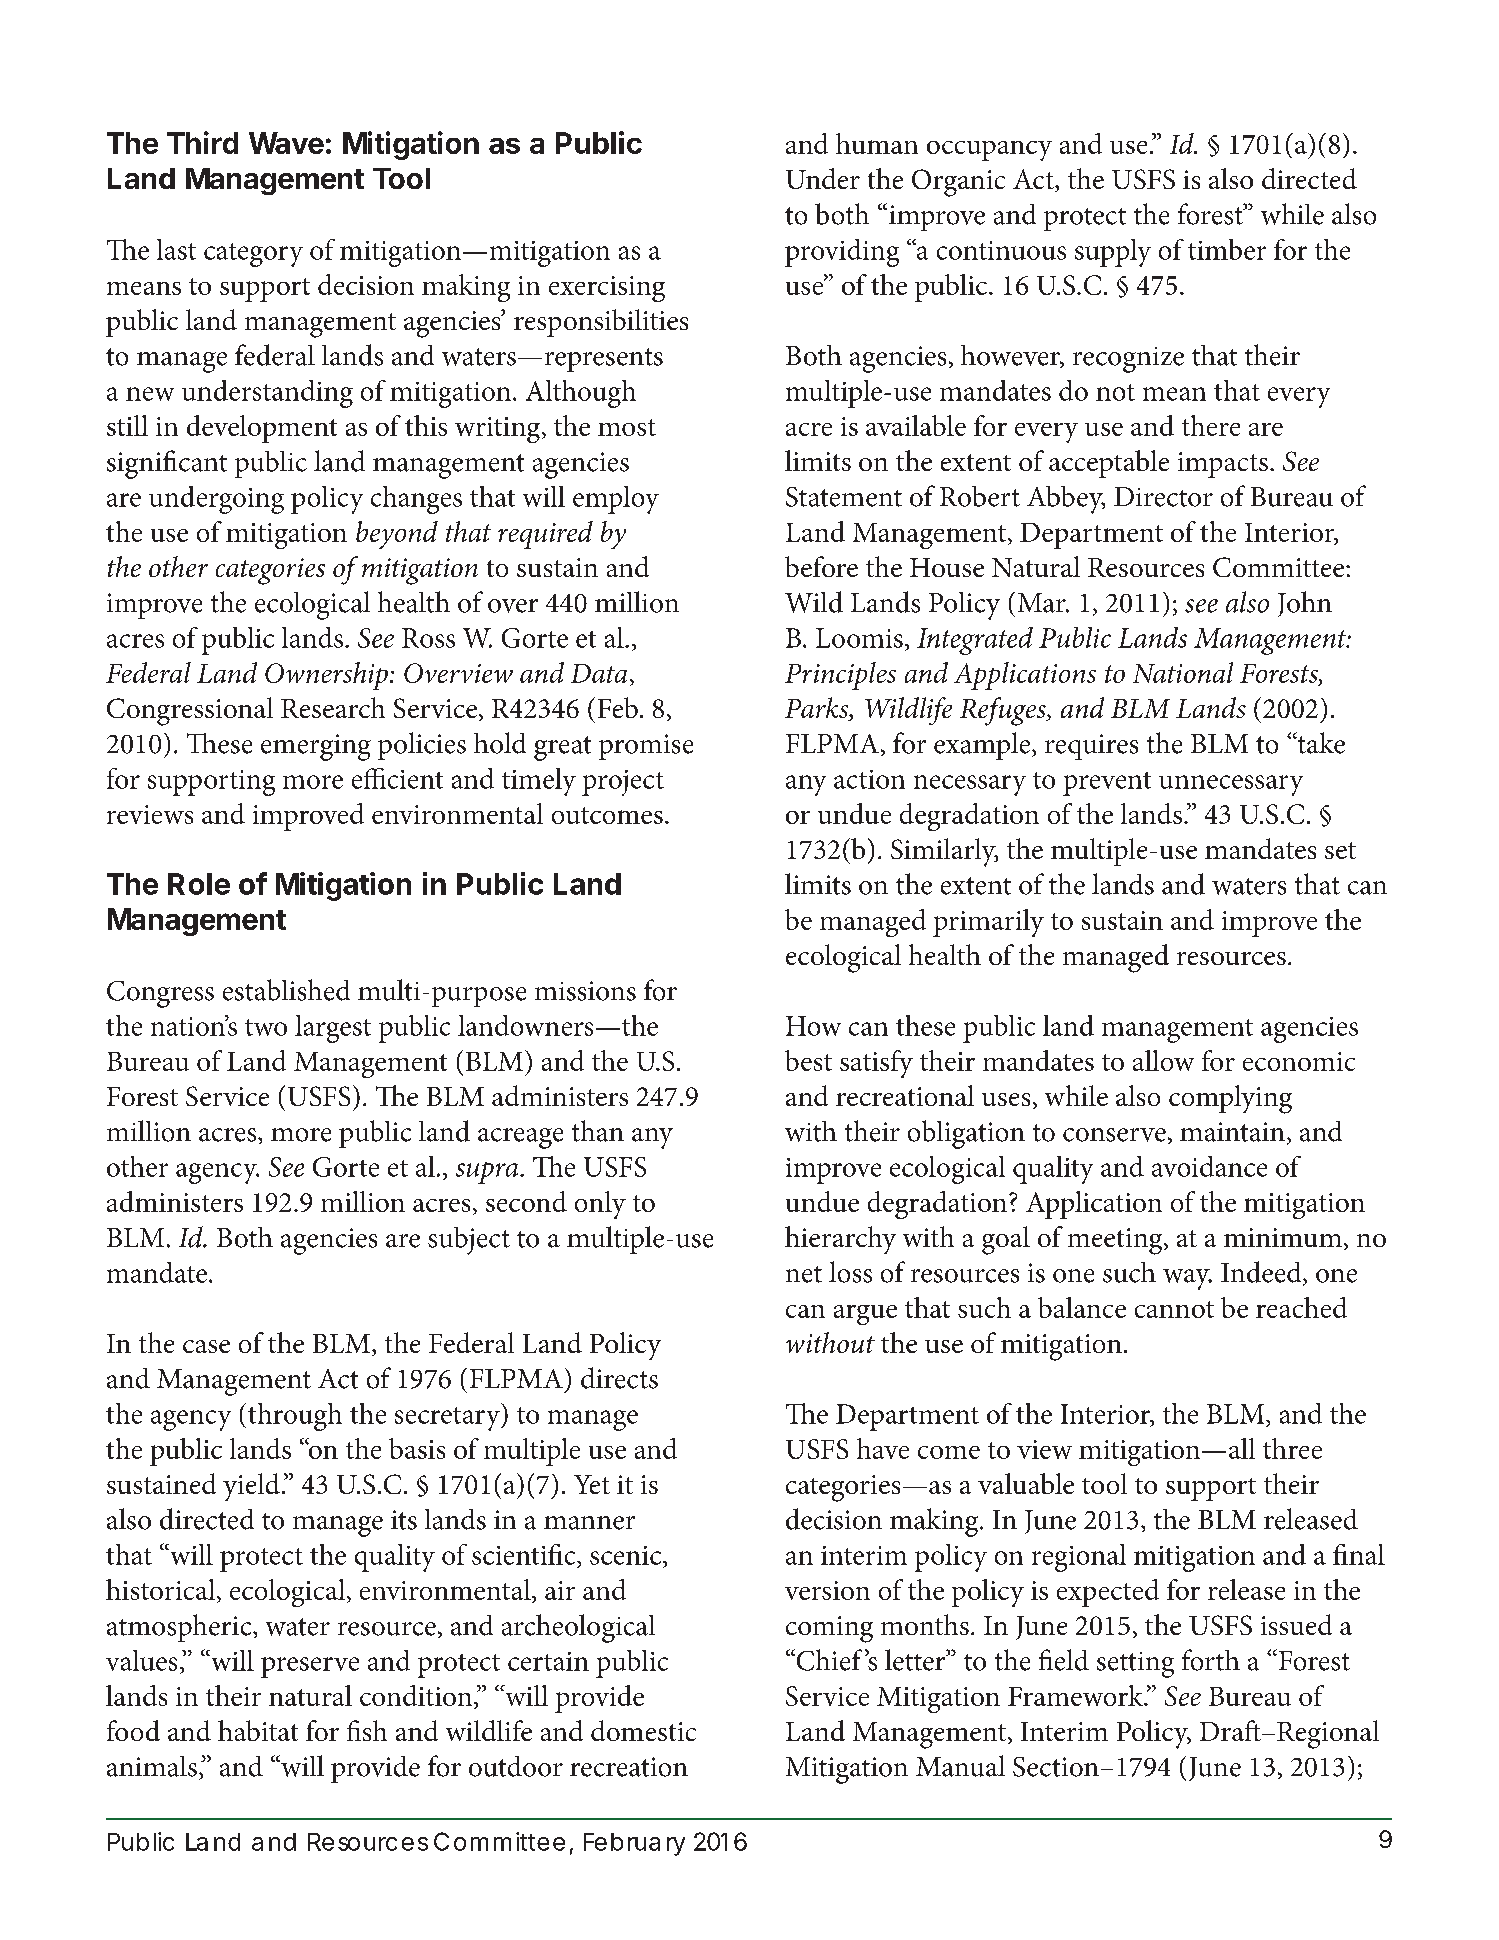  Describe the element at coordinates (646, 747) in the document. I see `promise` at that location.
